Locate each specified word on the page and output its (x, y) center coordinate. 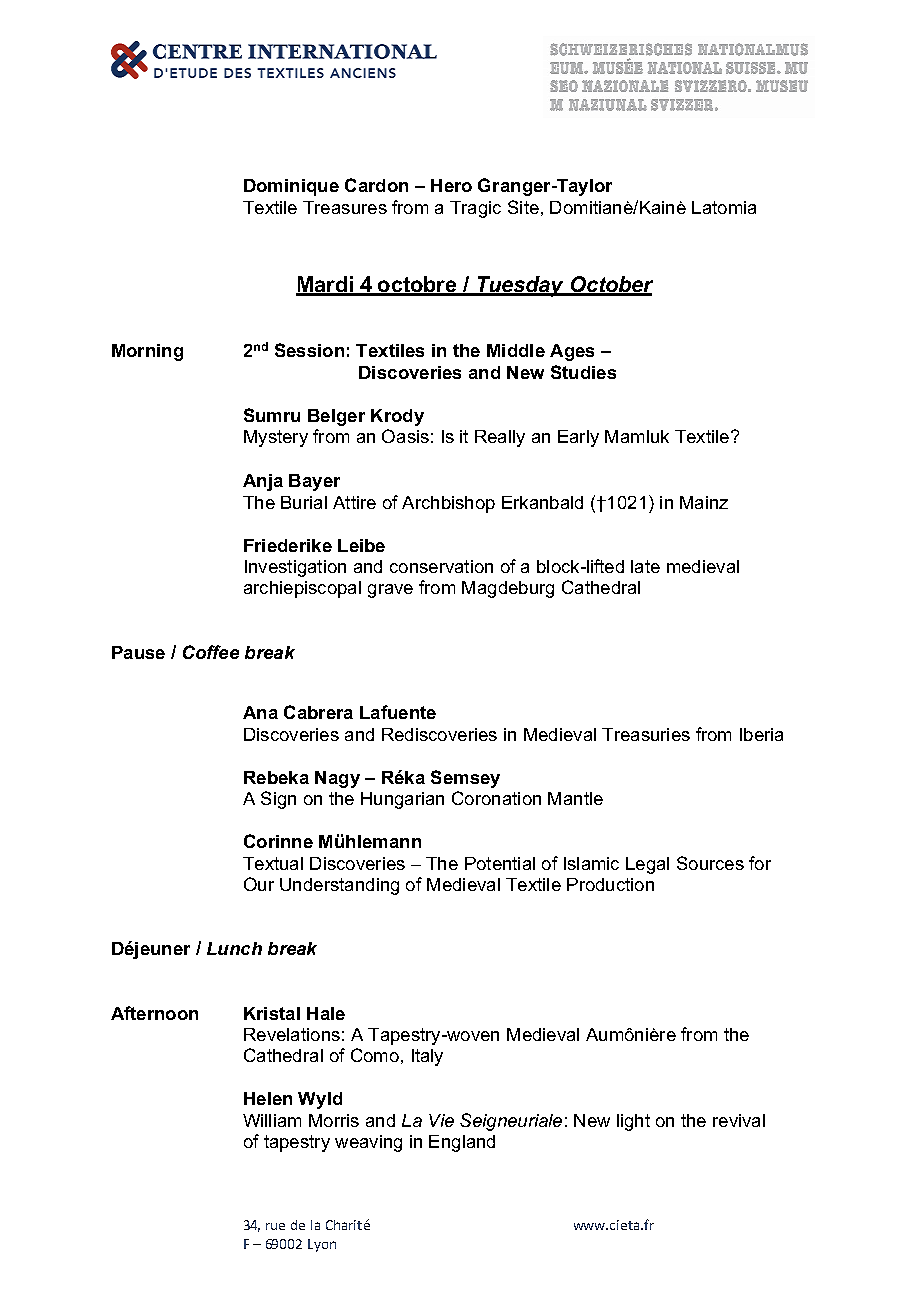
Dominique (291, 187)
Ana (260, 712)
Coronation (496, 798)
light (633, 1122)
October (610, 285)
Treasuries (646, 734)
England (462, 1143)
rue (275, 1226)
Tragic (475, 209)
